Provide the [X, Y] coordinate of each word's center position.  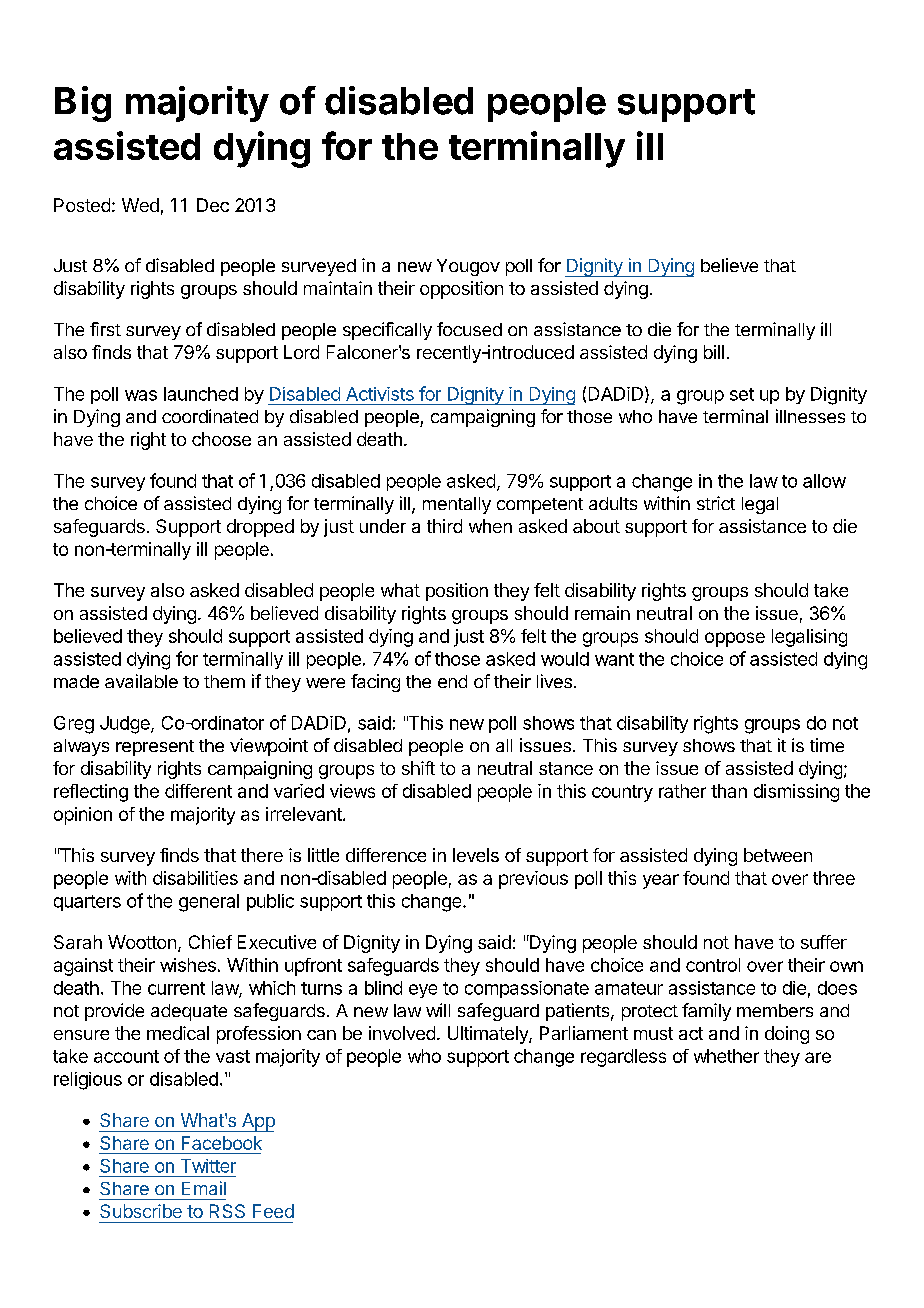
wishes [188, 965]
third [444, 526]
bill [714, 352]
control [713, 965]
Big [83, 104]
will [438, 1010]
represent [155, 748]
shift [418, 768]
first [105, 329]
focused [469, 329]
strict [716, 503]
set [742, 394]
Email [204, 1188]
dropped [260, 528]
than [729, 791]
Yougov [468, 267]
